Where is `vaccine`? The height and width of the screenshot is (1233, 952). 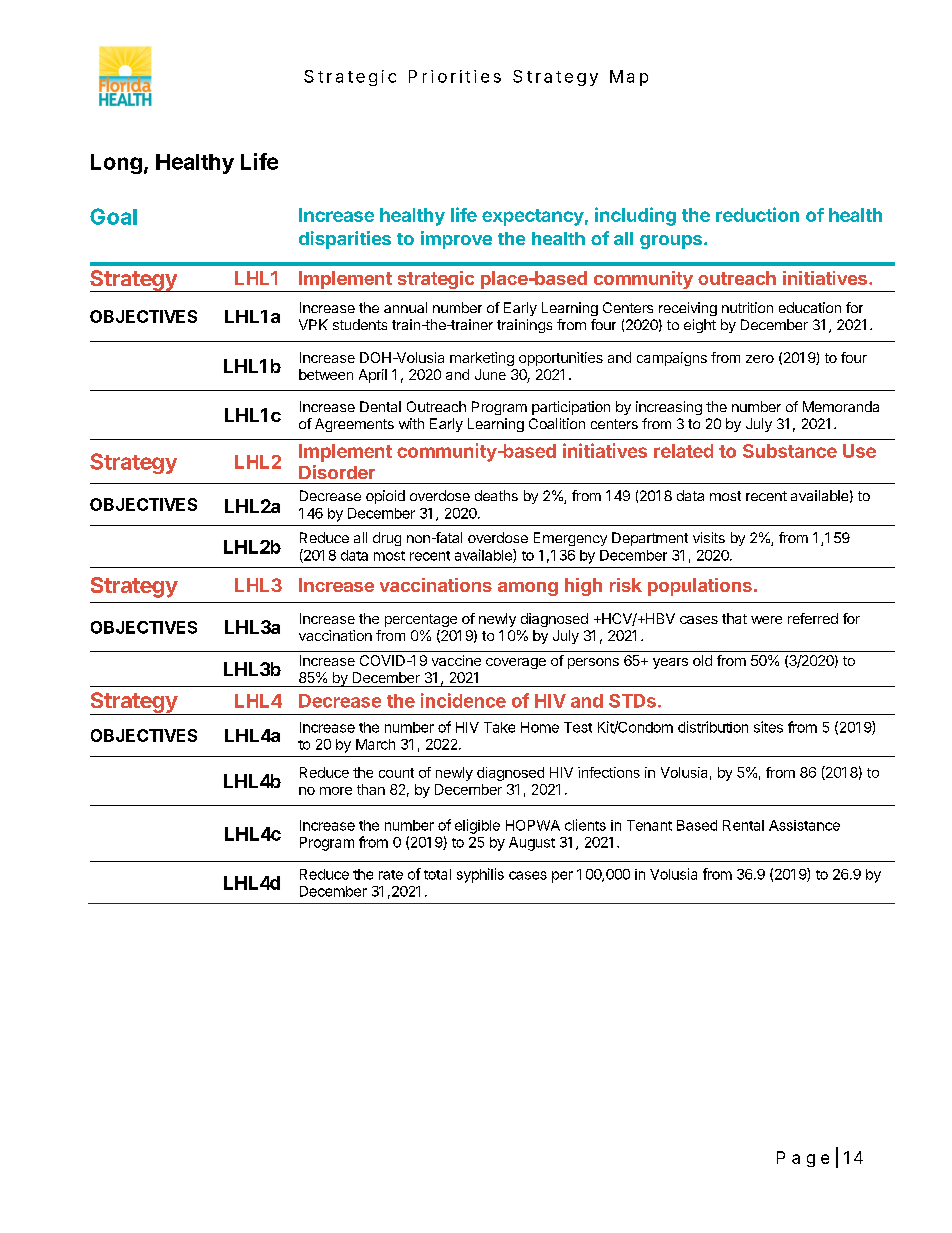 vaccine is located at coordinates (456, 660).
